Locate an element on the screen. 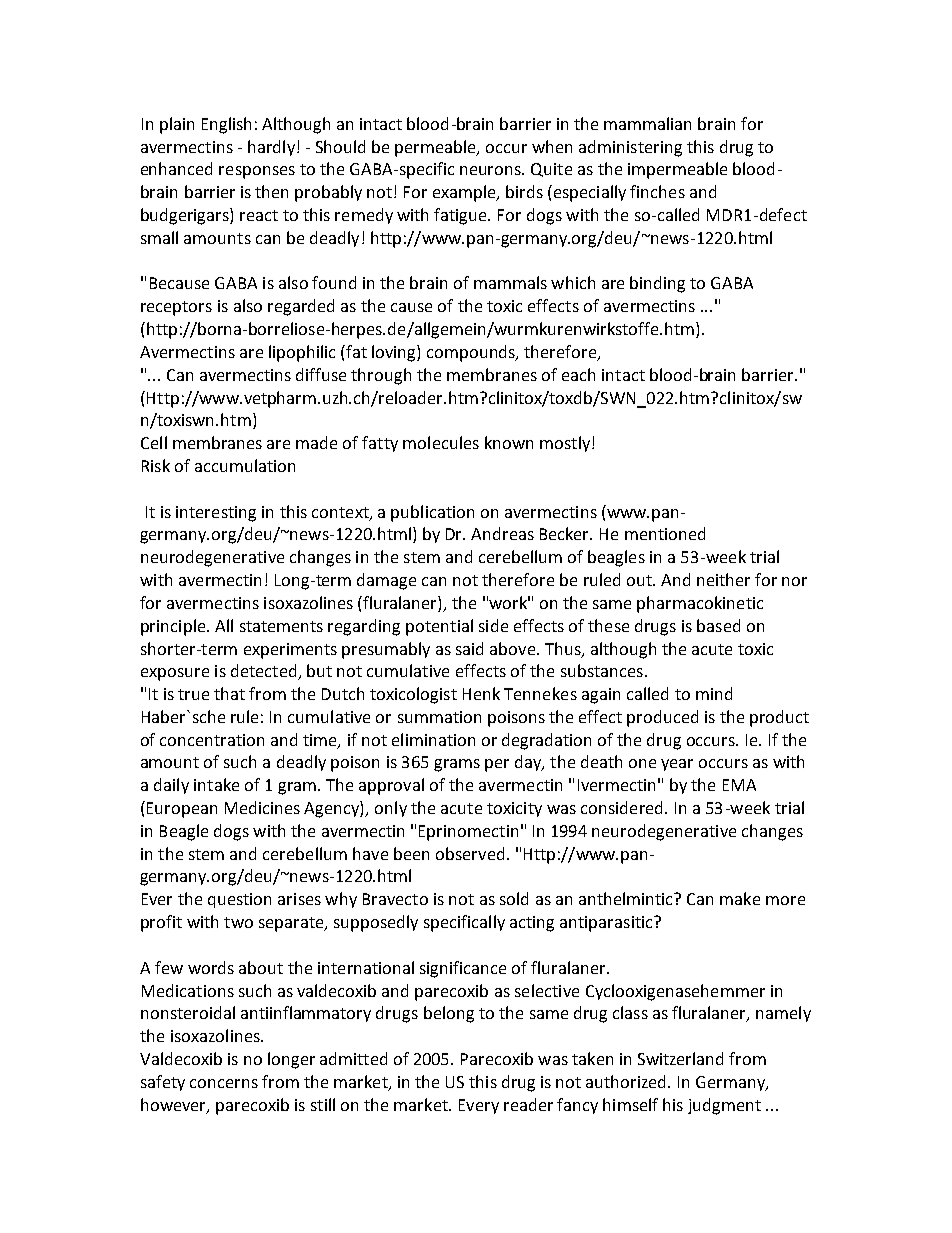 The width and height of the screenshot is (952, 1233). question is located at coordinates (239, 900).
